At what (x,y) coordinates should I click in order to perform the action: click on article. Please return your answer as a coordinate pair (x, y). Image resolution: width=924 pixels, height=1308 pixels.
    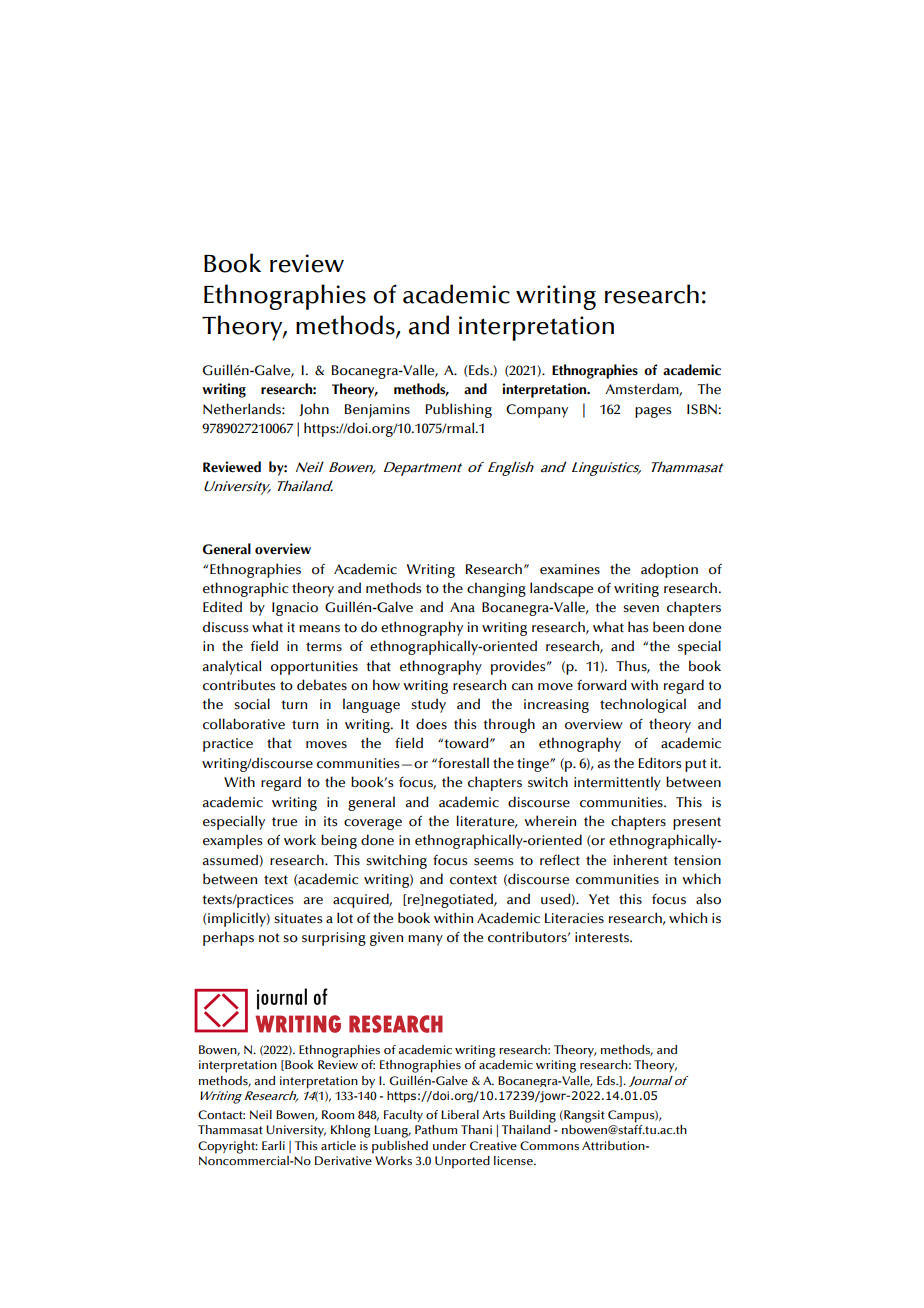
    Looking at the image, I should click on (338, 1145).
